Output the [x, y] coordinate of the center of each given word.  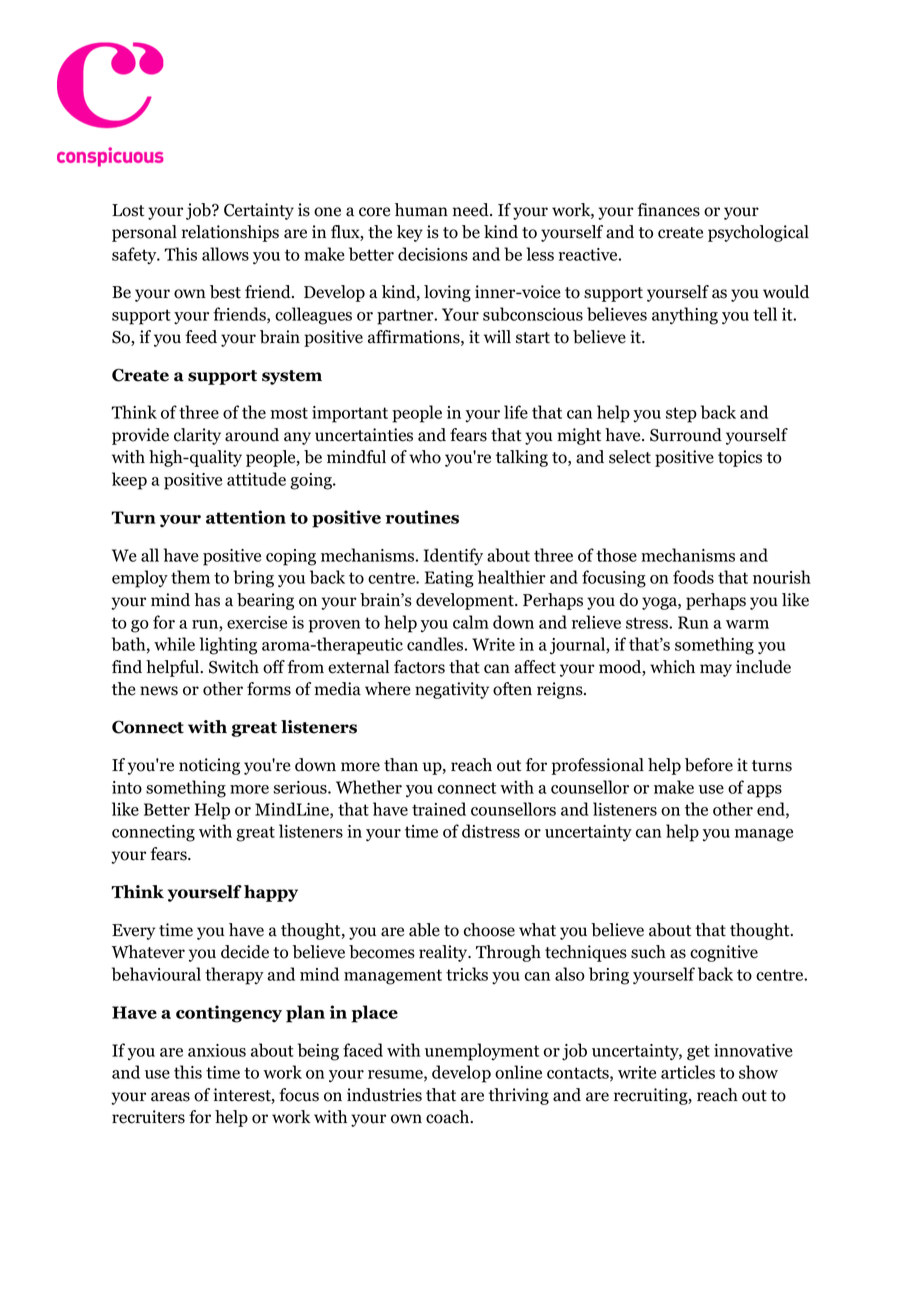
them [190, 577]
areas [170, 1097]
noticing [209, 766]
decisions [433, 254]
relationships [230, 233]
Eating [449, 579]
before [709, 765]
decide [245, 952]
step [681, 415]
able [424, 930]
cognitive [724, 953]
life [516, 412]
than [401, 765]
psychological [758, 233]
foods [693, 577]
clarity [197, 436]
